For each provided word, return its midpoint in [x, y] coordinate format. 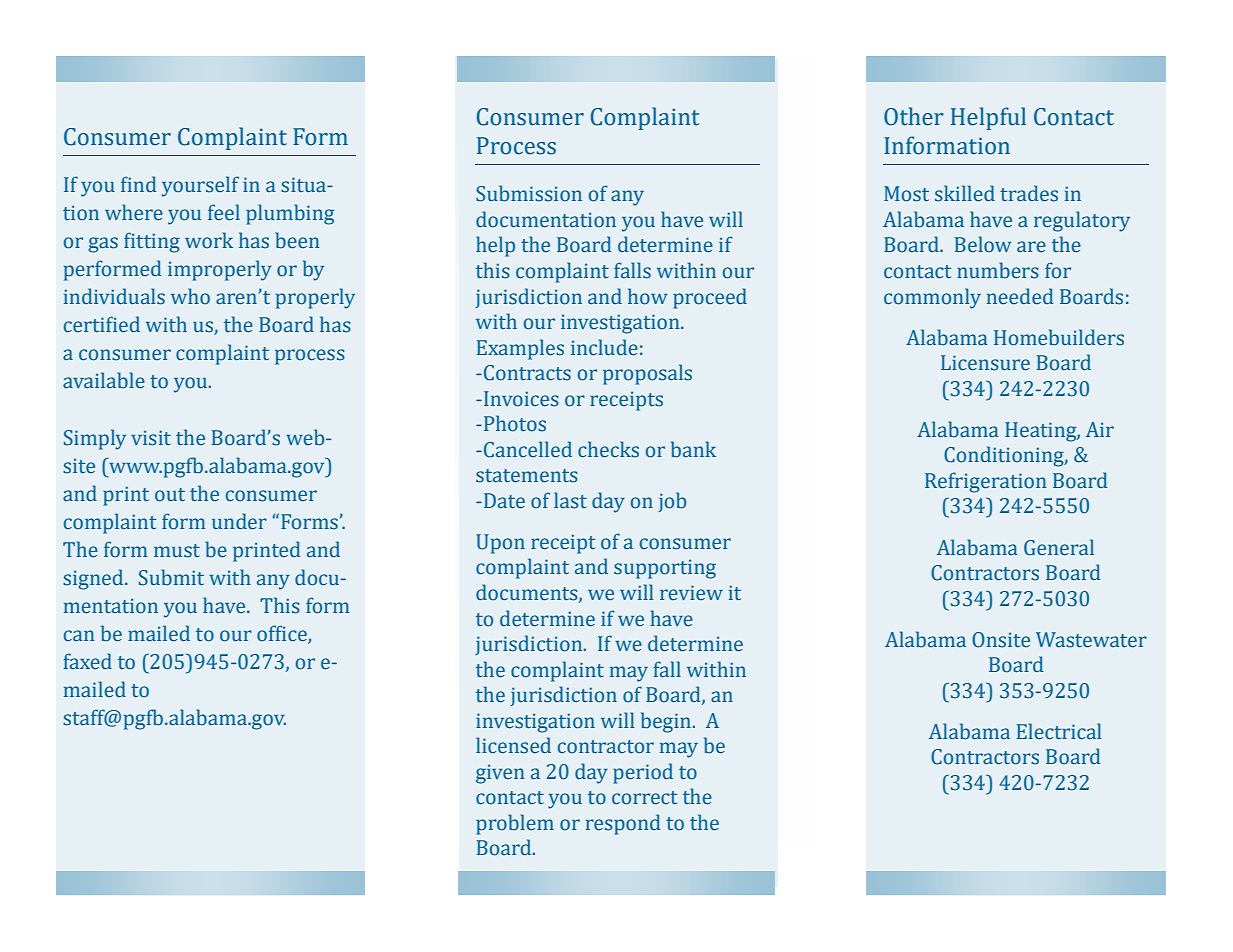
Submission [529, 193]
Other [913, 116]
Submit [171, 577]
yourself [200, 186]
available [104, 380]
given [500, 774]
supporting [665, 569]
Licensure [985, 363]
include [604, 347]
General [1059, 547]
